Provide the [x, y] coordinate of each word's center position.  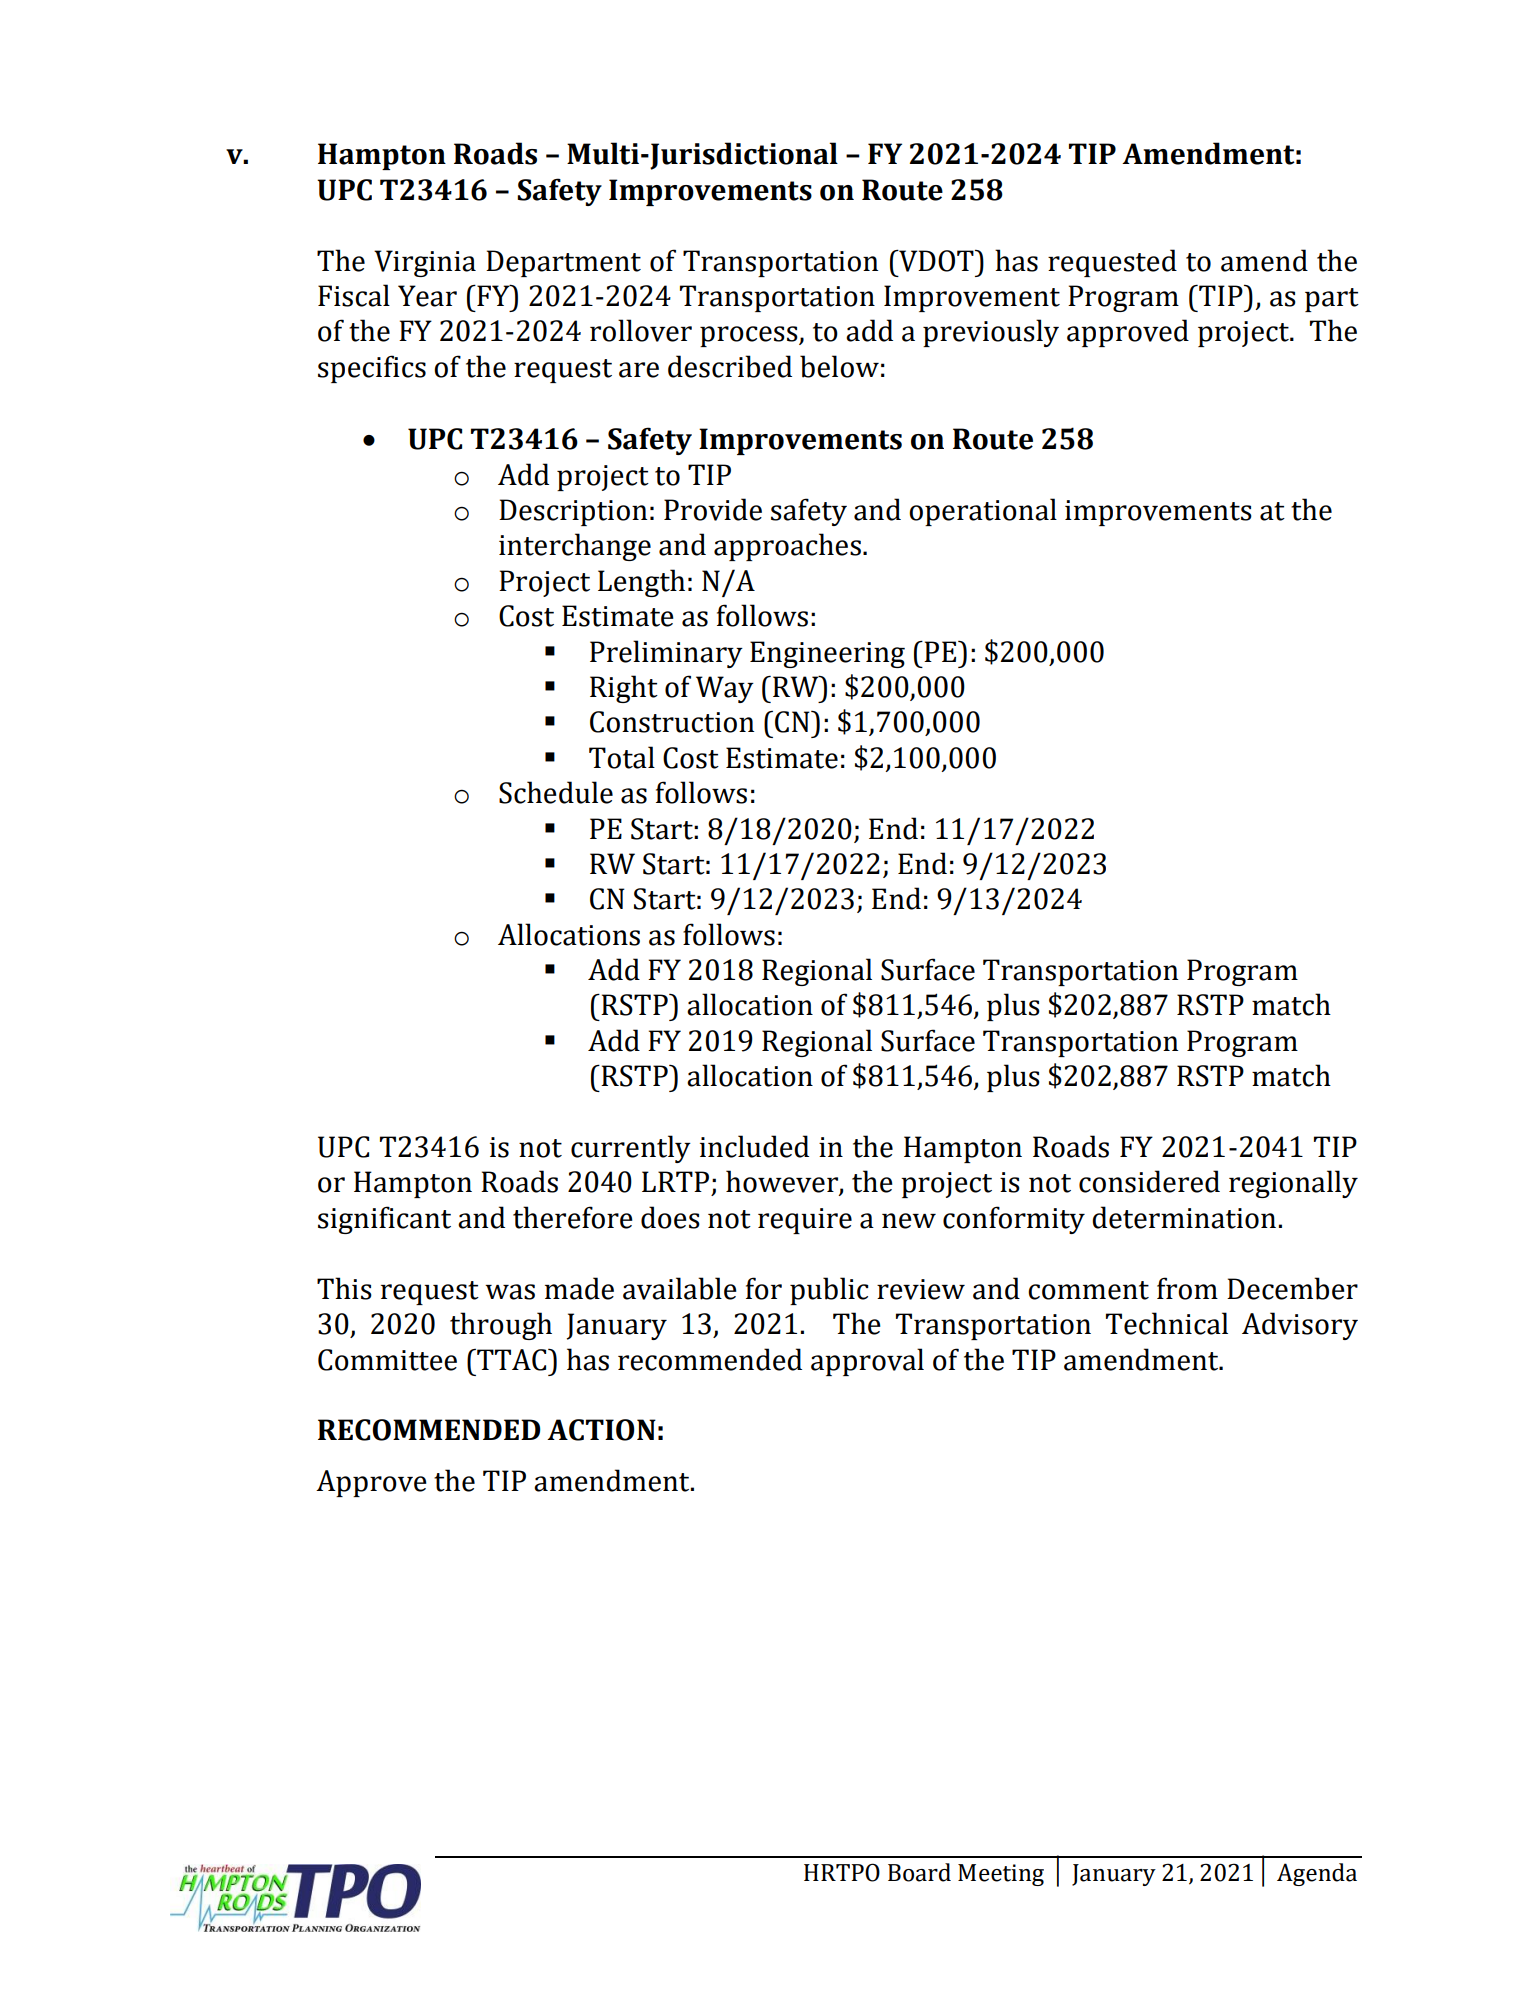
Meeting [1001, 1875]
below [839, 366]
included [754, 1146]
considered [1149, 1181]
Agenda [1317, 1874]
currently [631, 1149]
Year [427, 296]
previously [991, 333]
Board [919, 1872]
